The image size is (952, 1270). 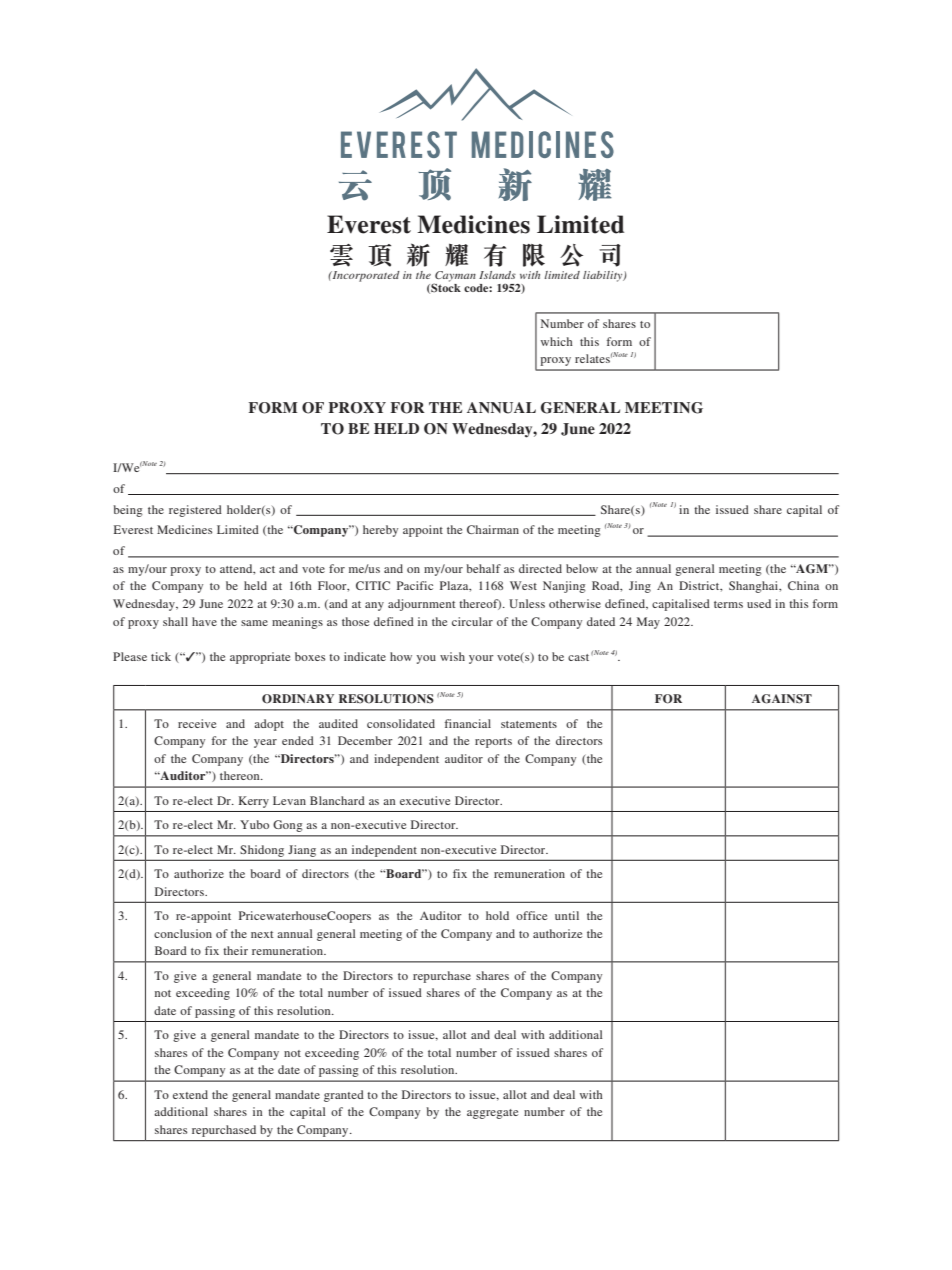 I want to click on AGAINST, so click(x=782, y=699).
